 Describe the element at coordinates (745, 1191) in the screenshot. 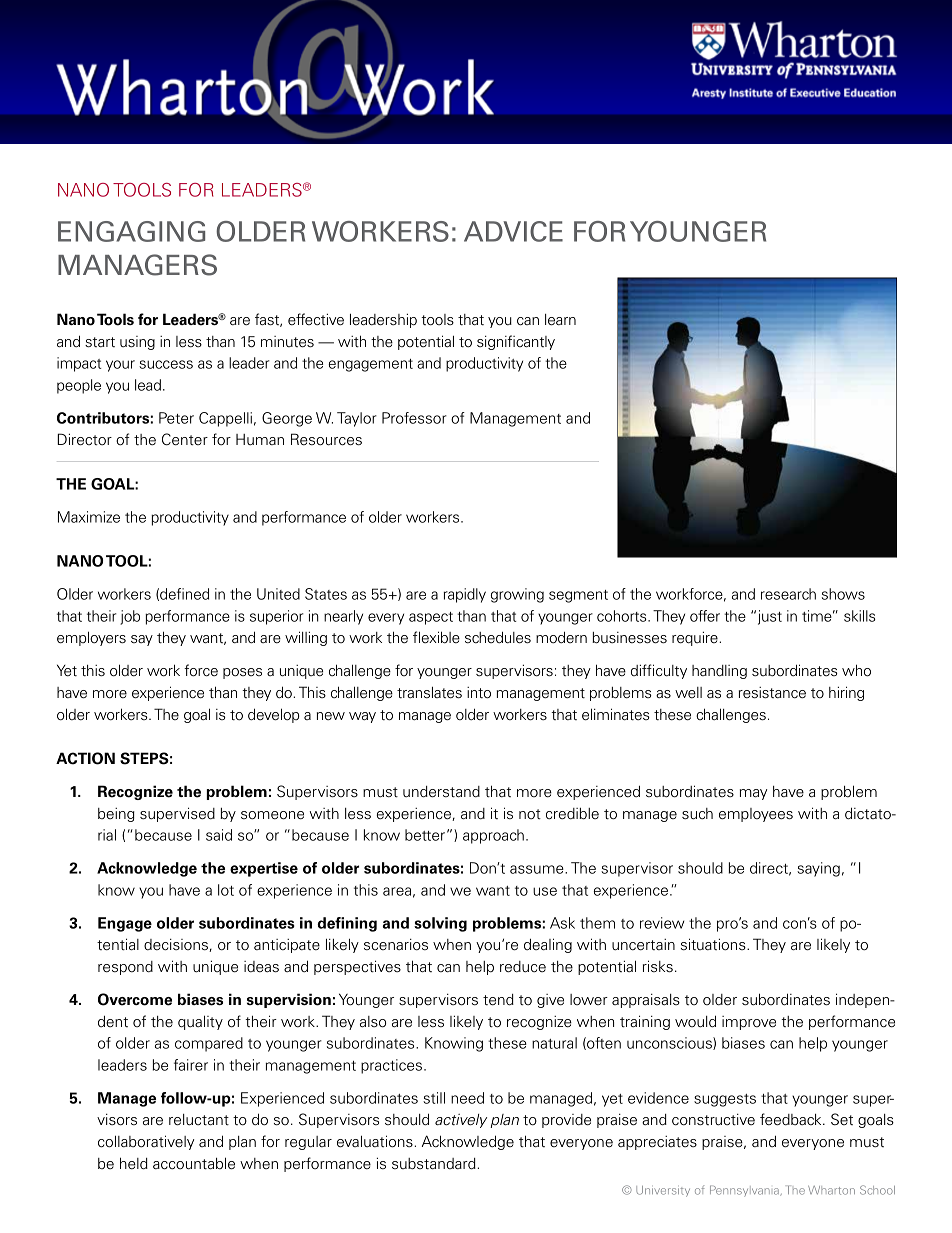

I see `Pennsylvania` at that location.
